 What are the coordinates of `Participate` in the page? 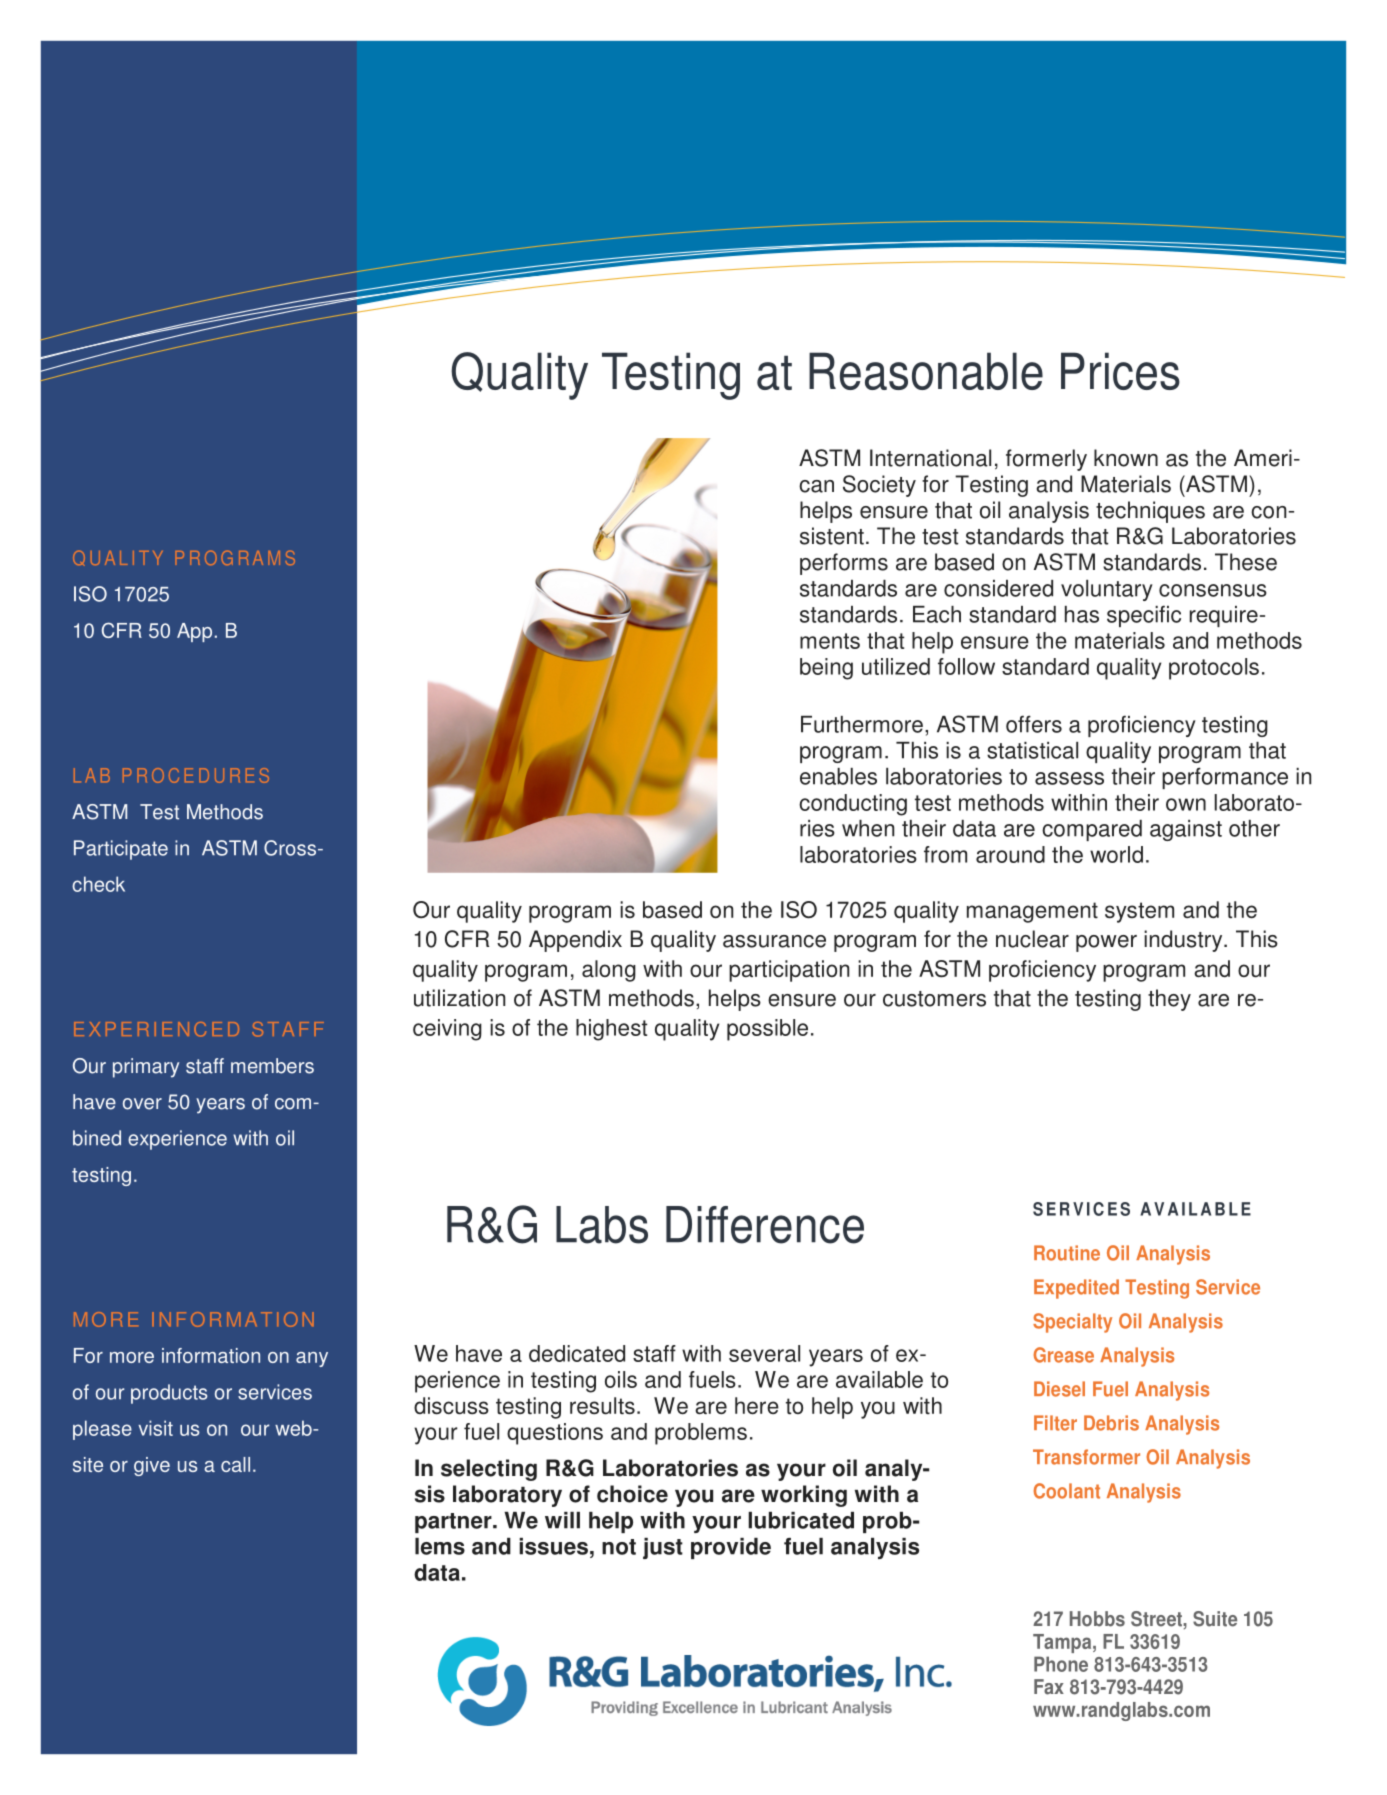 It's located at (121, 850).
